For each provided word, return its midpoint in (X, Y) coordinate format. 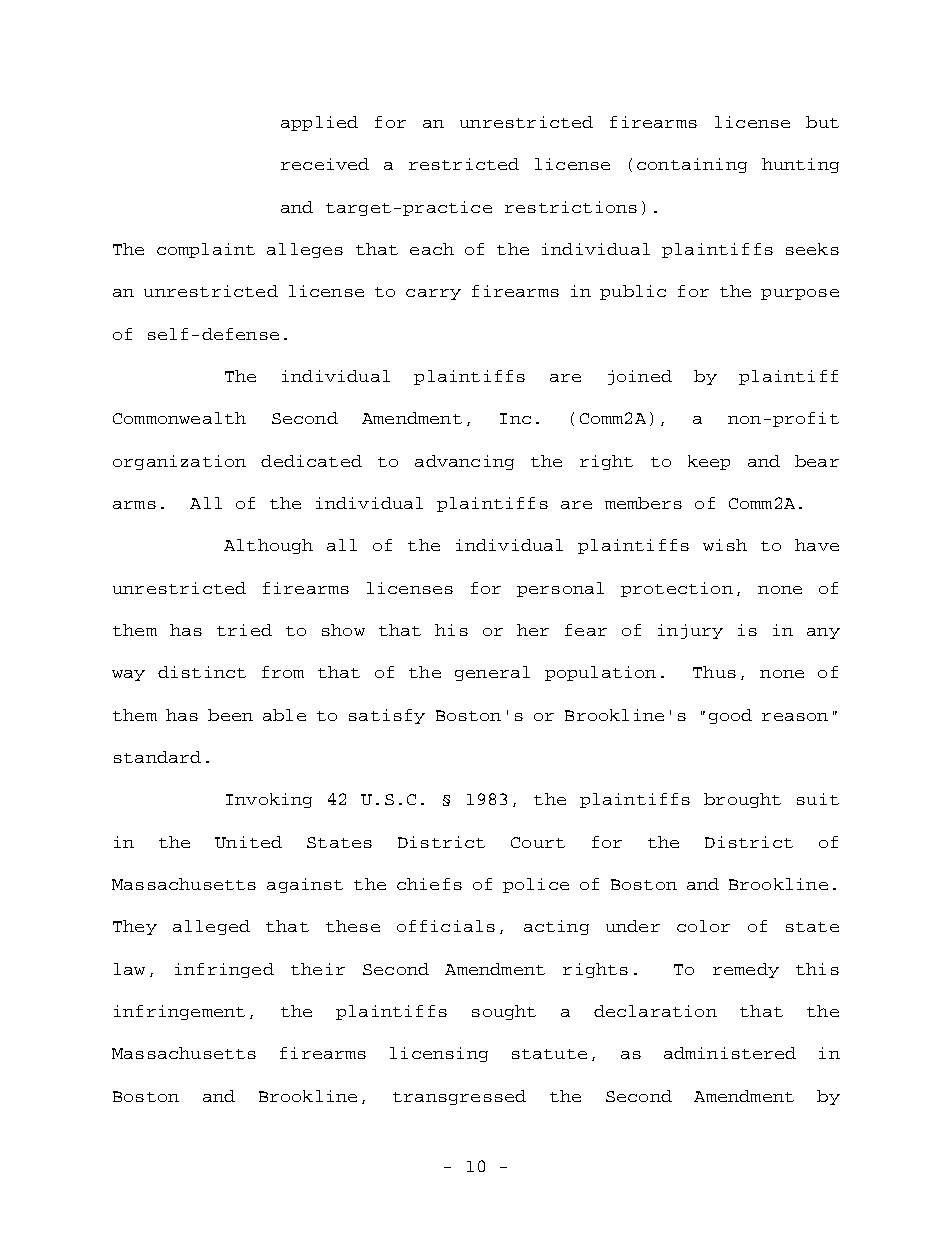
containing (692, 165)
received (325, 164)
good (730, 716)
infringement (179, 1012)
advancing (464, 462)
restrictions (571, 207)
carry (433, 294)
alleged (211, 927)
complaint (206, 250)
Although (268, 546)
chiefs (429, 884)
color (703, 926)
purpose (800, 294)
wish (725, 545)
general (492, 673)
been (230, 715)
